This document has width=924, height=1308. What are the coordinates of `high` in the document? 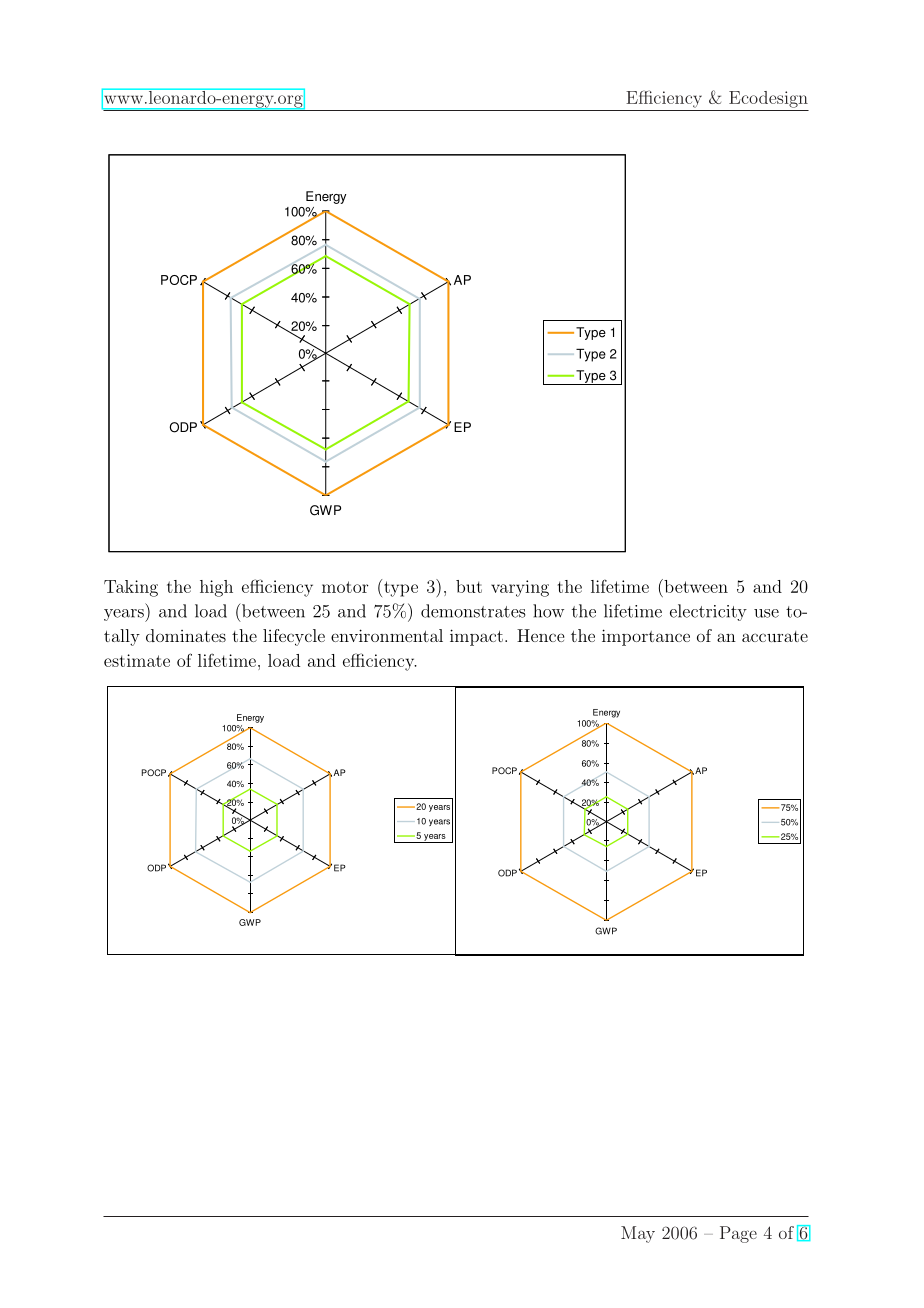 It's located at (216, 588).
